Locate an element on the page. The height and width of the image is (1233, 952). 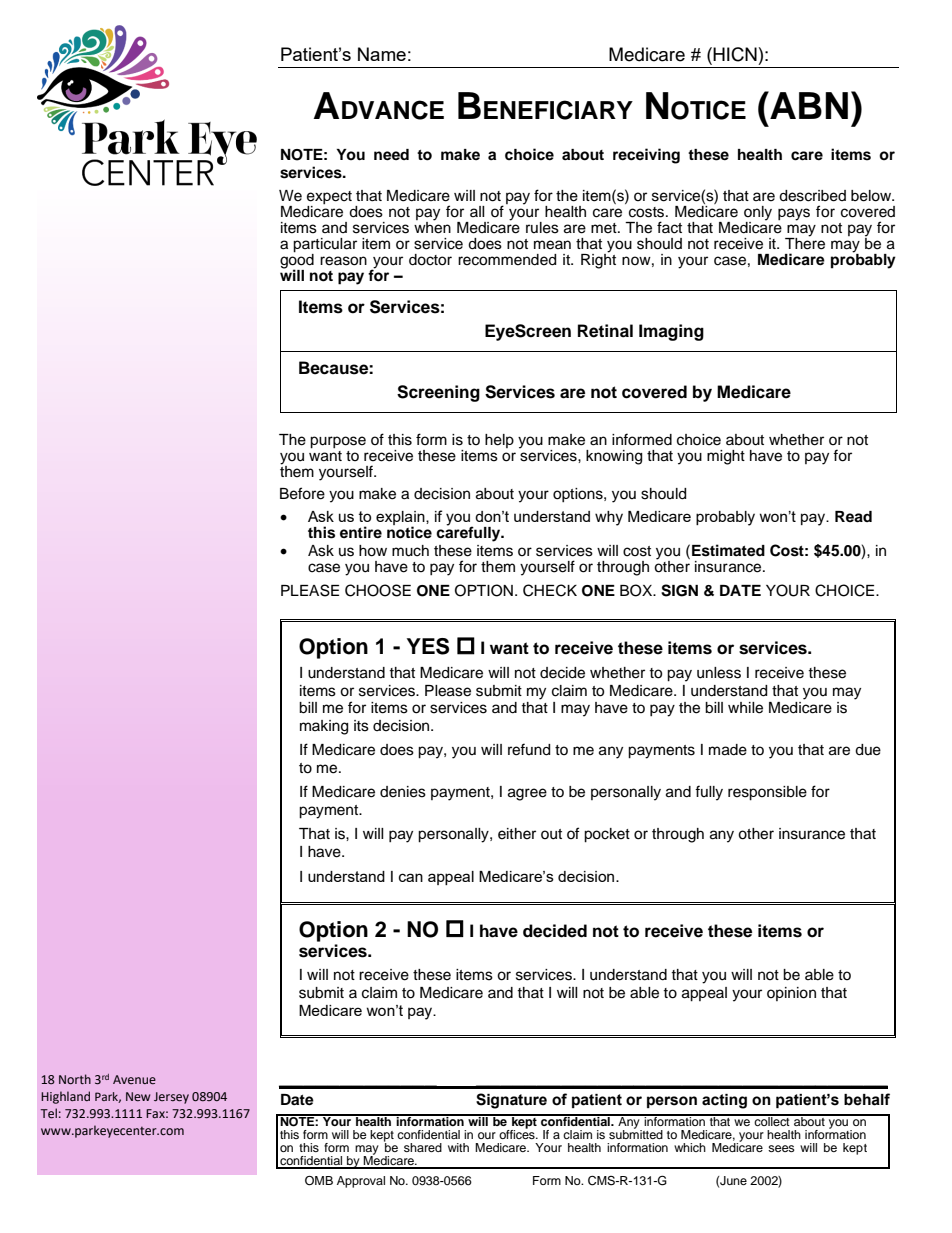
Name is located at coordinates (382, 54).
